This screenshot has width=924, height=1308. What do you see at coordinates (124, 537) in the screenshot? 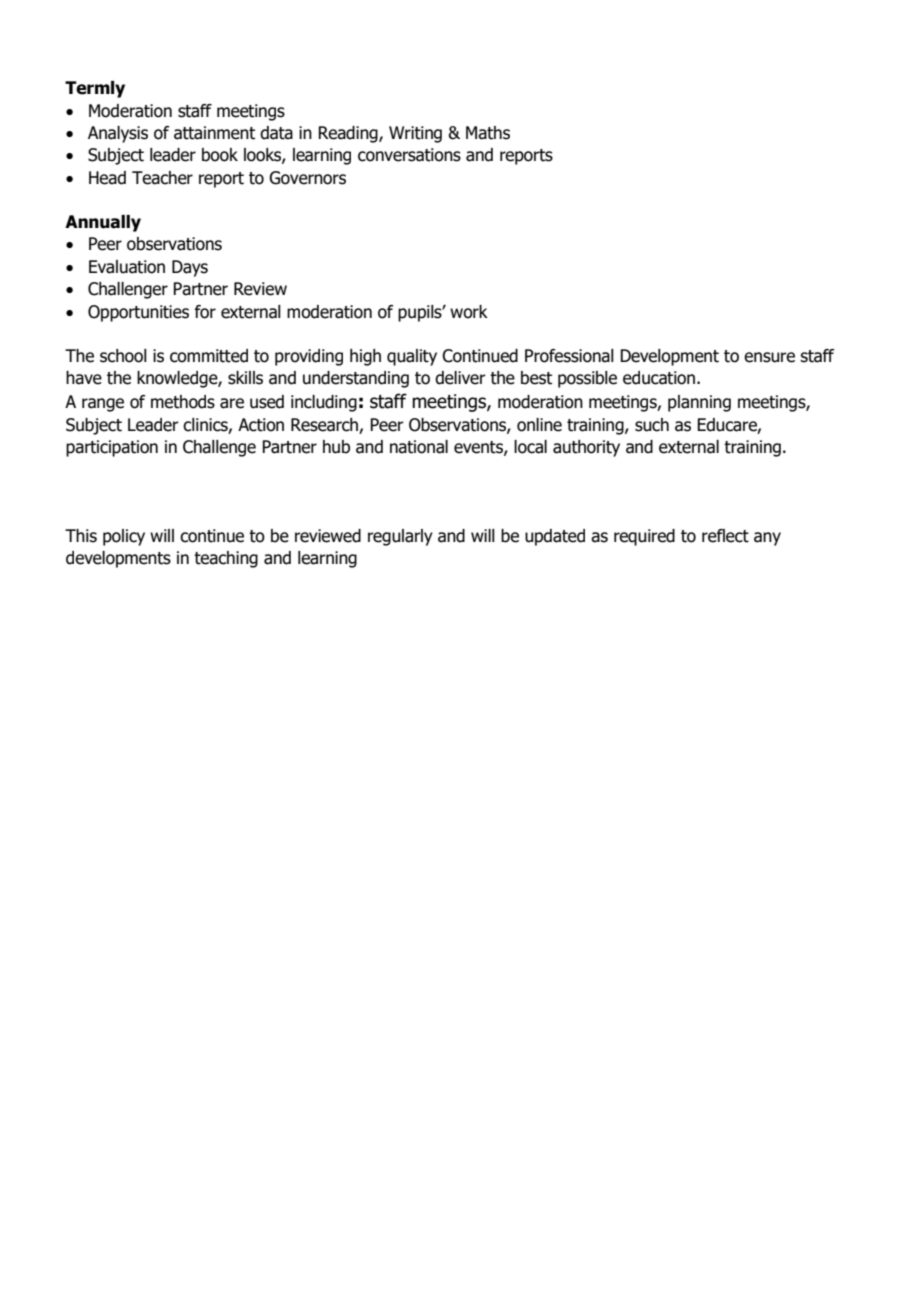
I see `policy` at bounding box center [124, 537].
